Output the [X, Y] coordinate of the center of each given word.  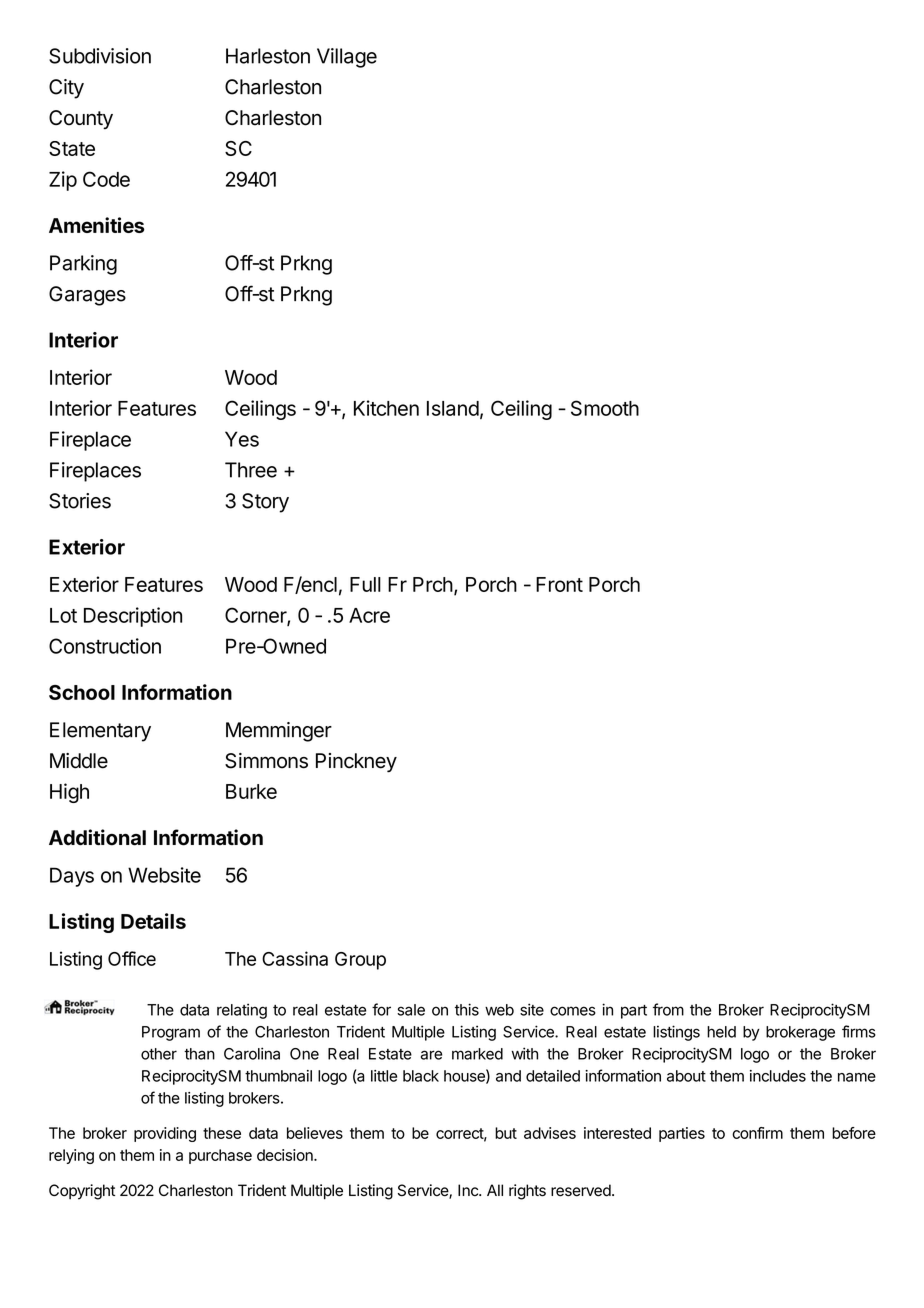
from [668, 1009]
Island [453, 408]
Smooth [605, 408]
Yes [242, 439]
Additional [97, 837]
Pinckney [356, 763]
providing [165, 1134]
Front [559, 584]
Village [347, 58]
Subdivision [100, 56]
